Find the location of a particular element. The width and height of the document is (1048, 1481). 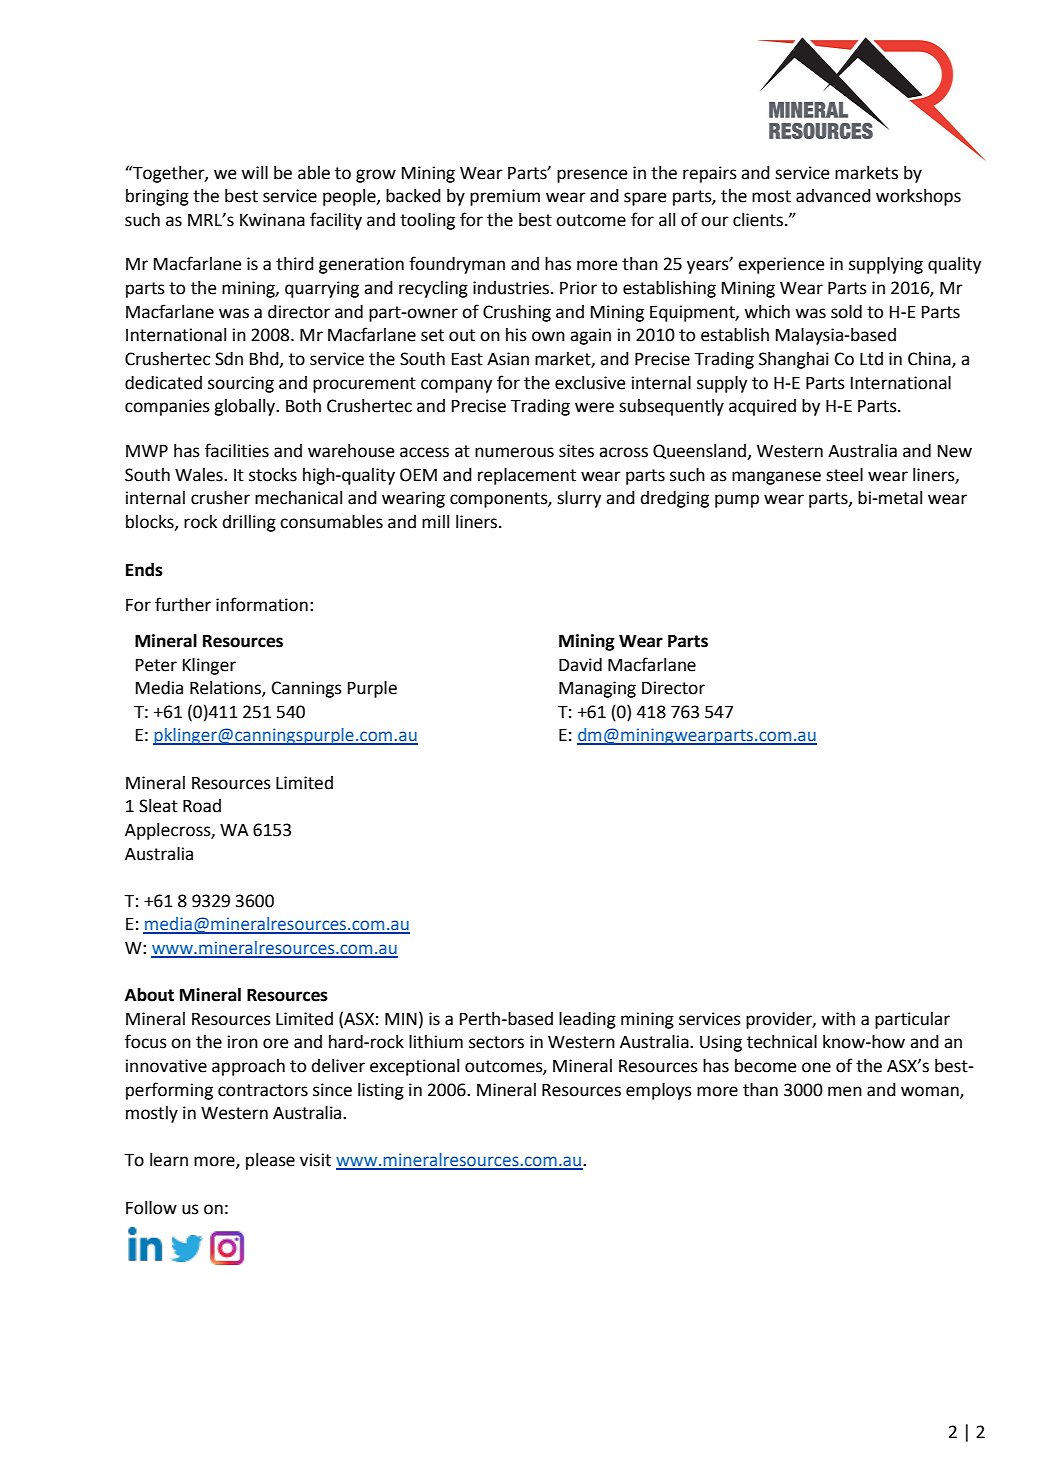

please is located at coordinates (270, 1161).
